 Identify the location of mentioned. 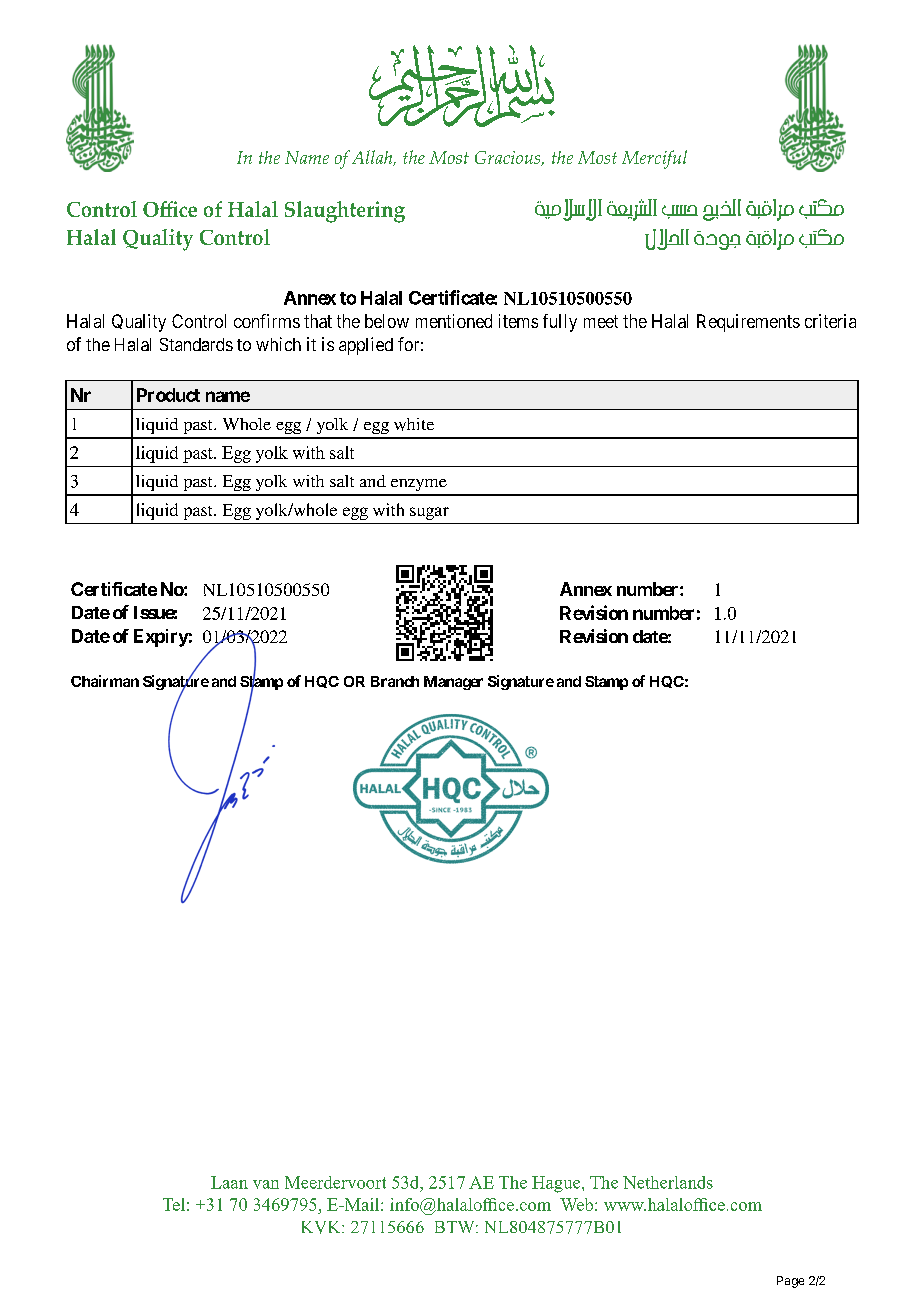
(454, 321).
